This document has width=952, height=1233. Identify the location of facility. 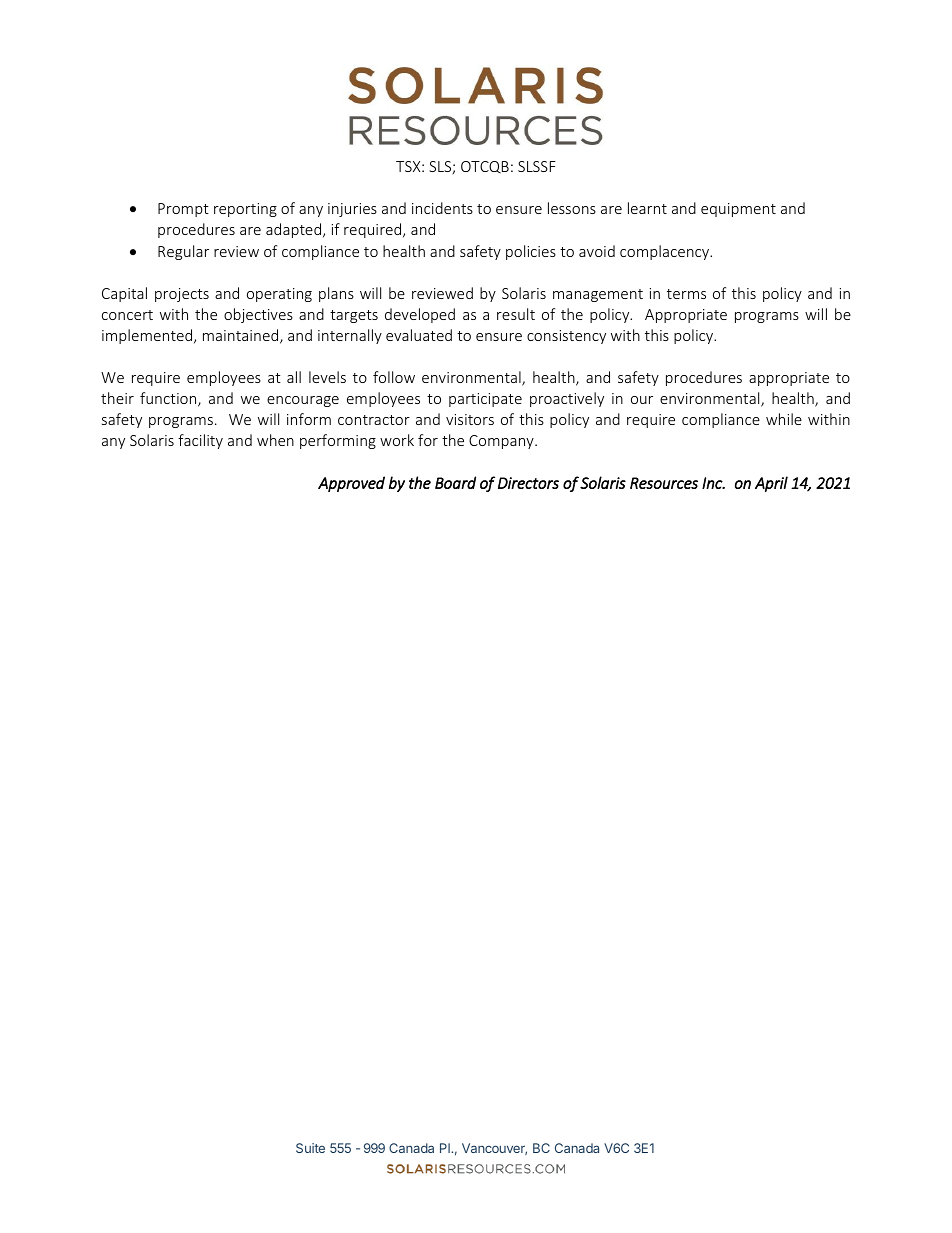
(200, 441).
